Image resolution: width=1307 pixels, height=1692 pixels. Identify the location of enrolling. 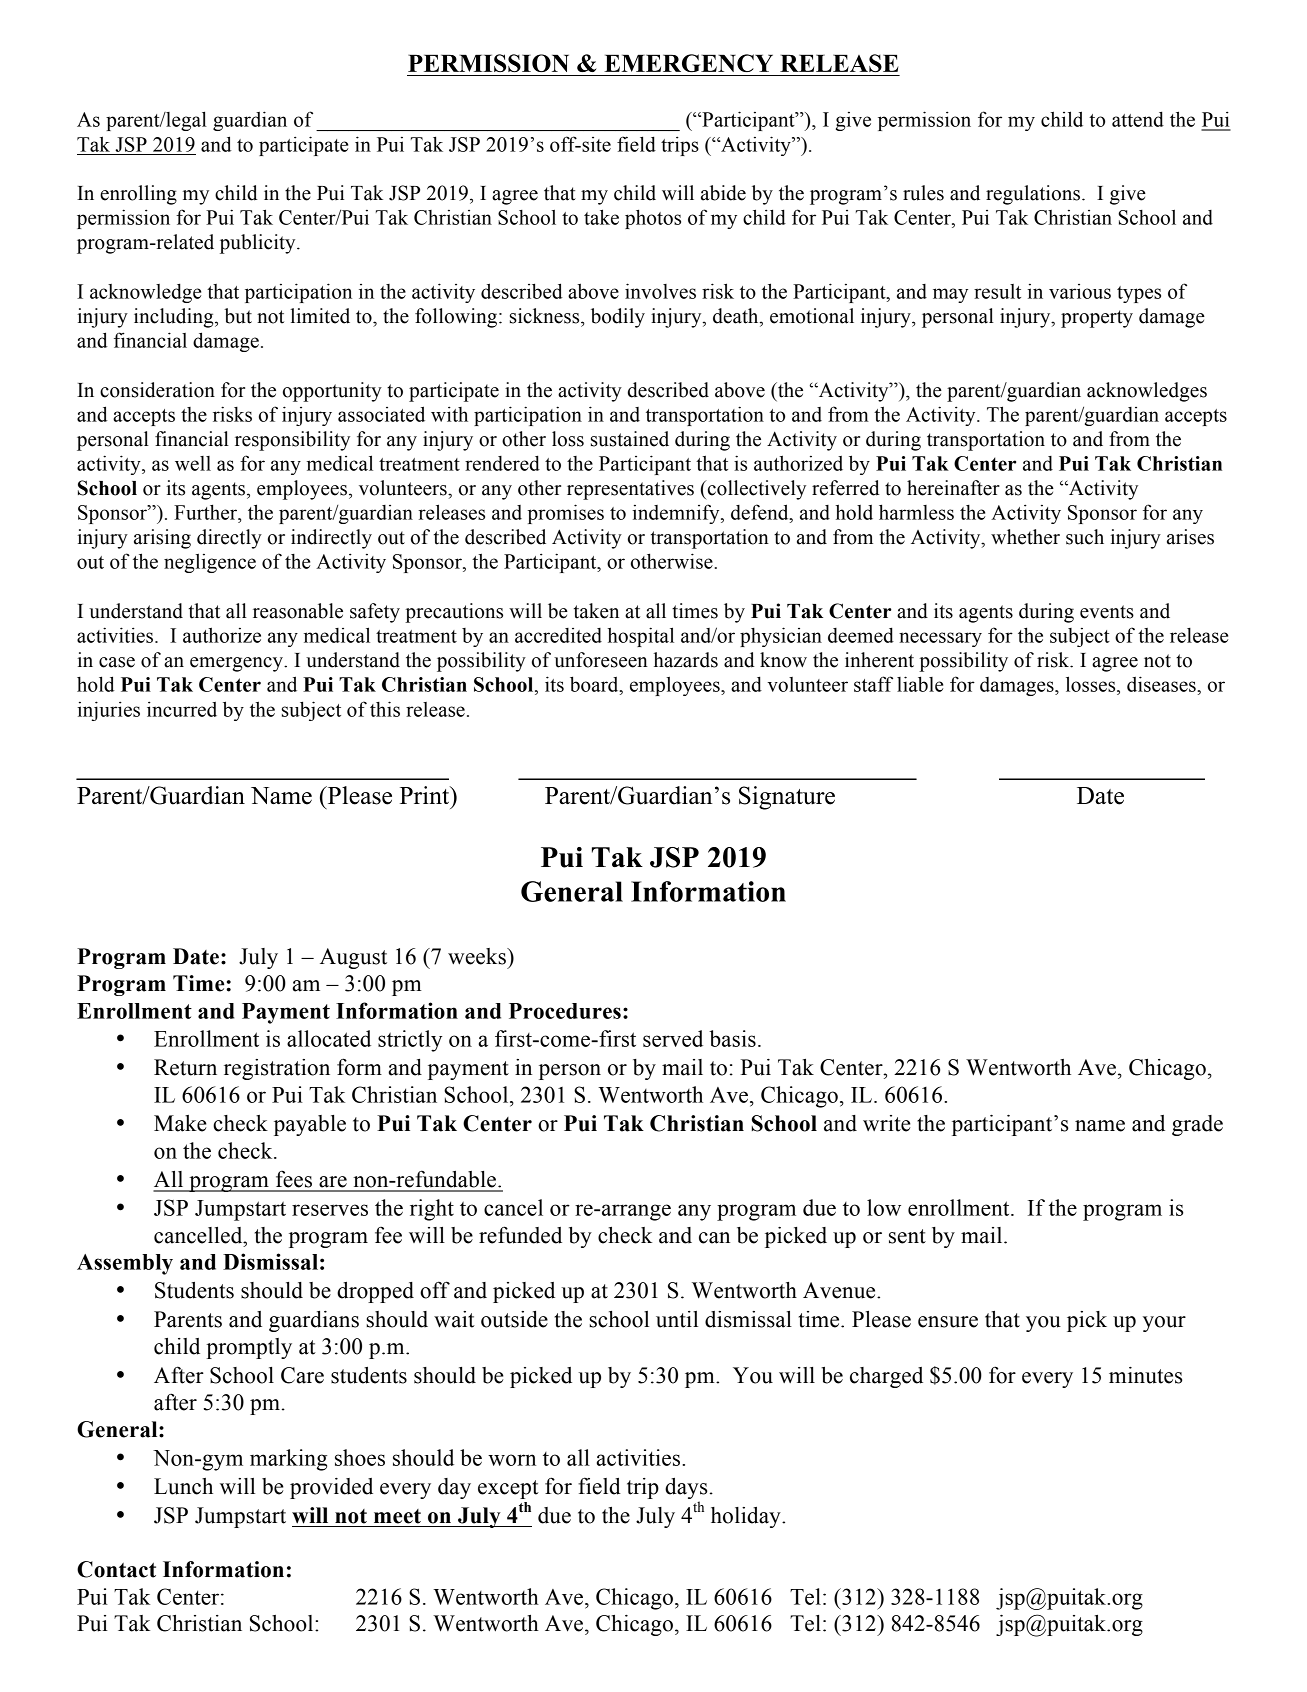
(138, 195).
